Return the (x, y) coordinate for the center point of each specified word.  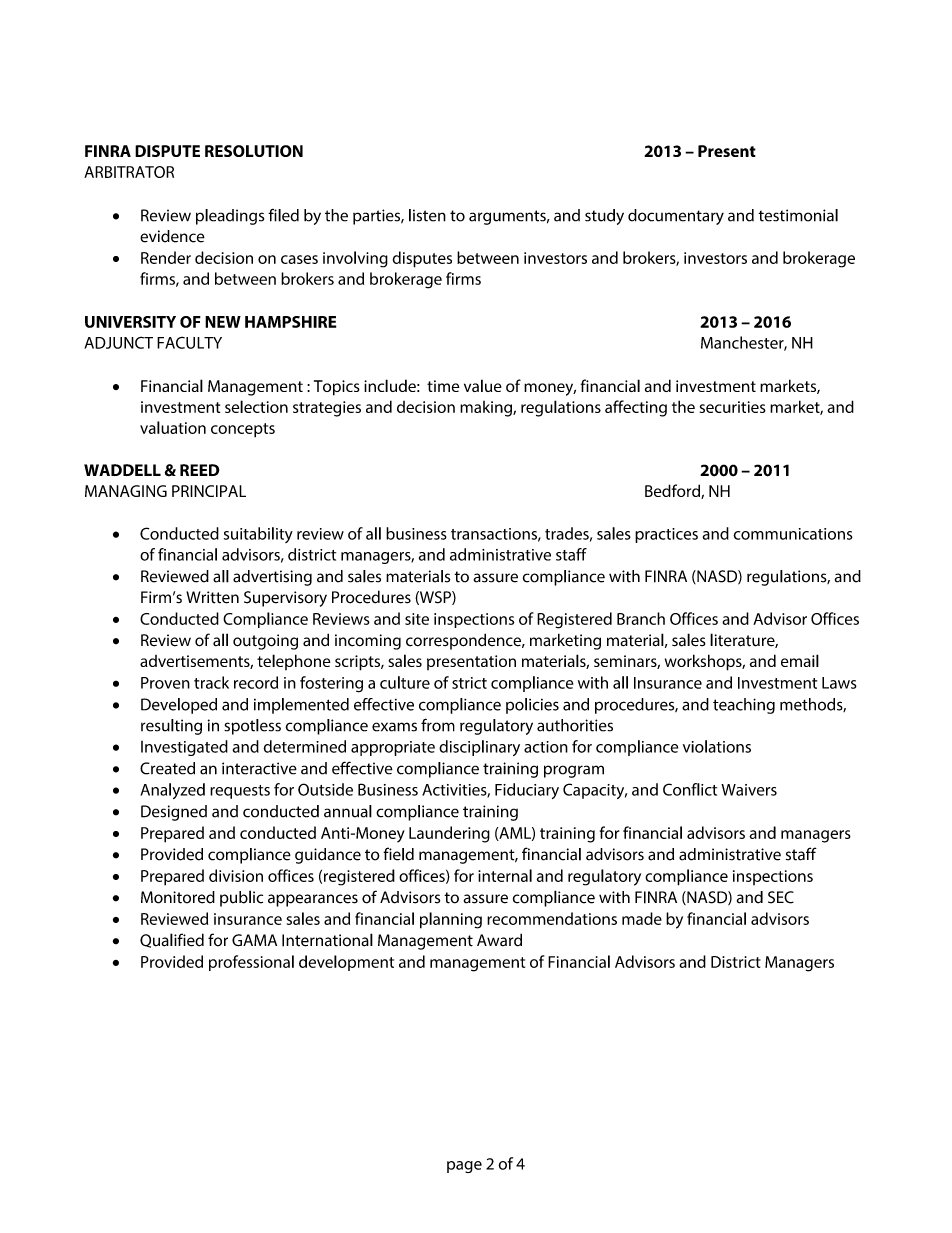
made (642, 918)
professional (251, 963)
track (211, 682)
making (487, 409)
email (800, 660)
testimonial (798, 215)
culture (405, 682)
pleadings (230, 217)
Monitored (178, 897)
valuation (173, 427)
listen (427, 215)
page (464, 1167)
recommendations (552, 918)
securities (733, 407)
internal (505, 875)
